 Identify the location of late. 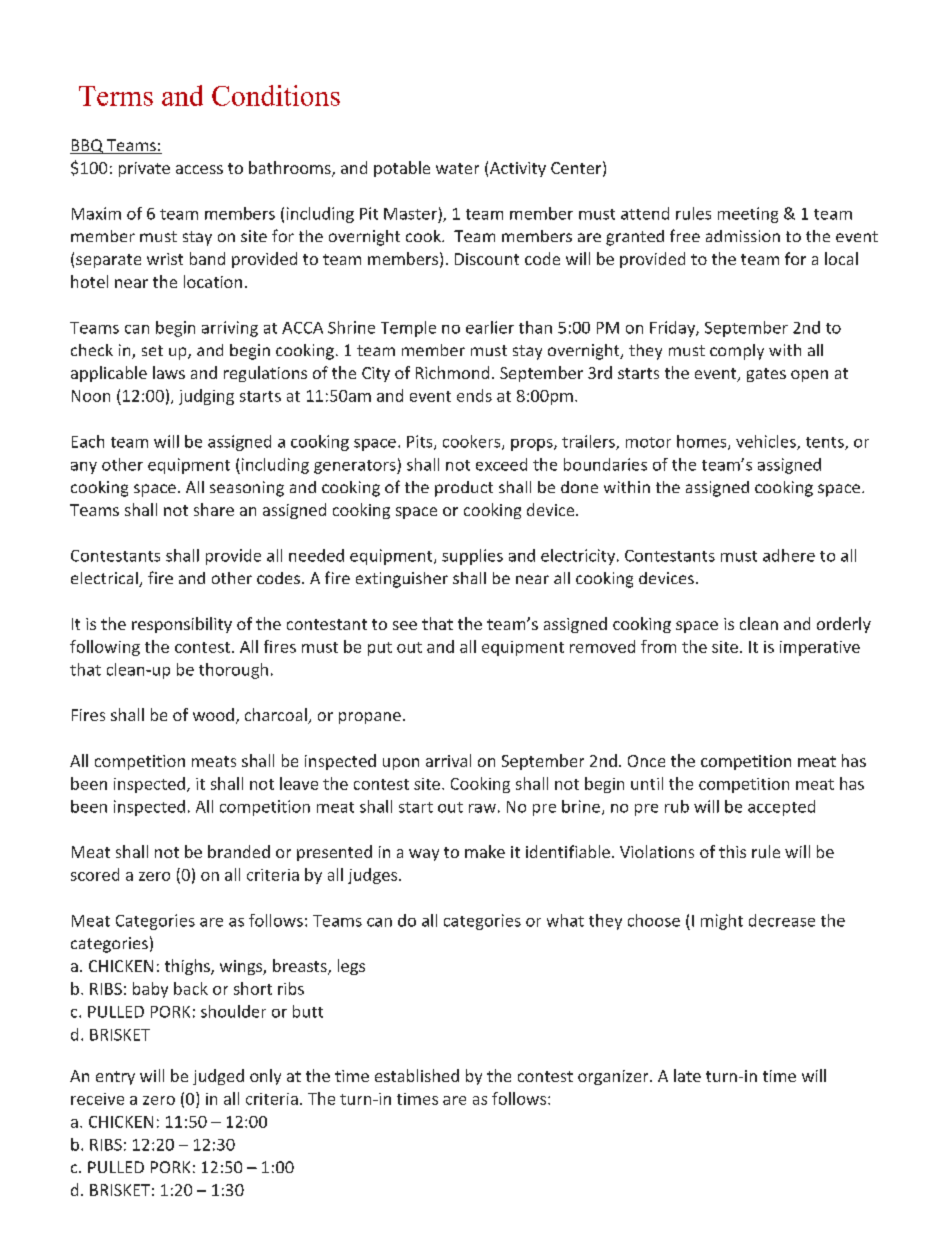
(687, 1075).
